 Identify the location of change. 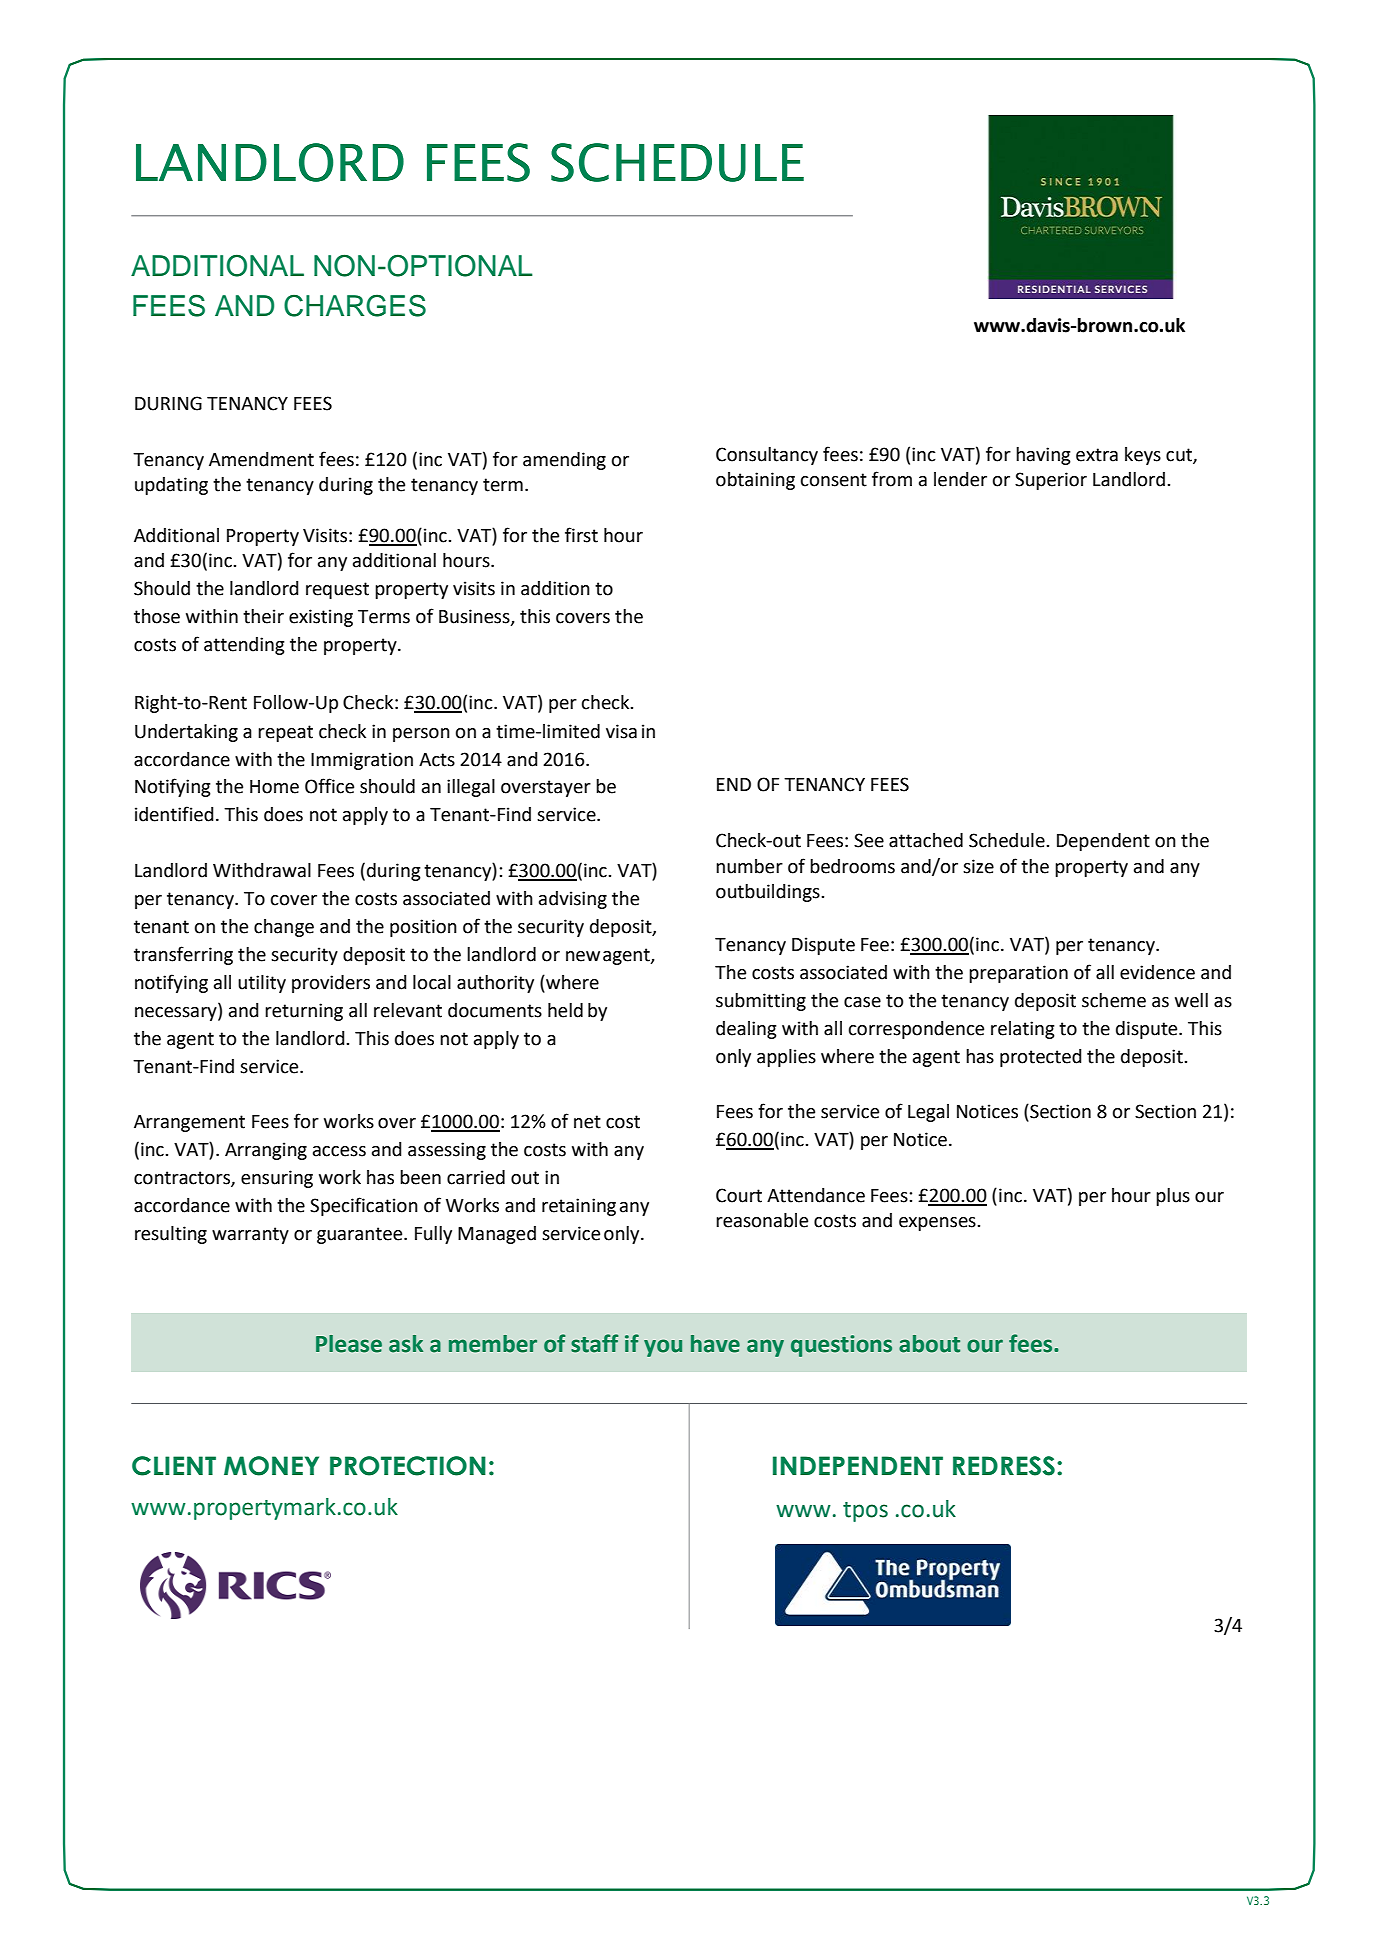
(284, 928).
